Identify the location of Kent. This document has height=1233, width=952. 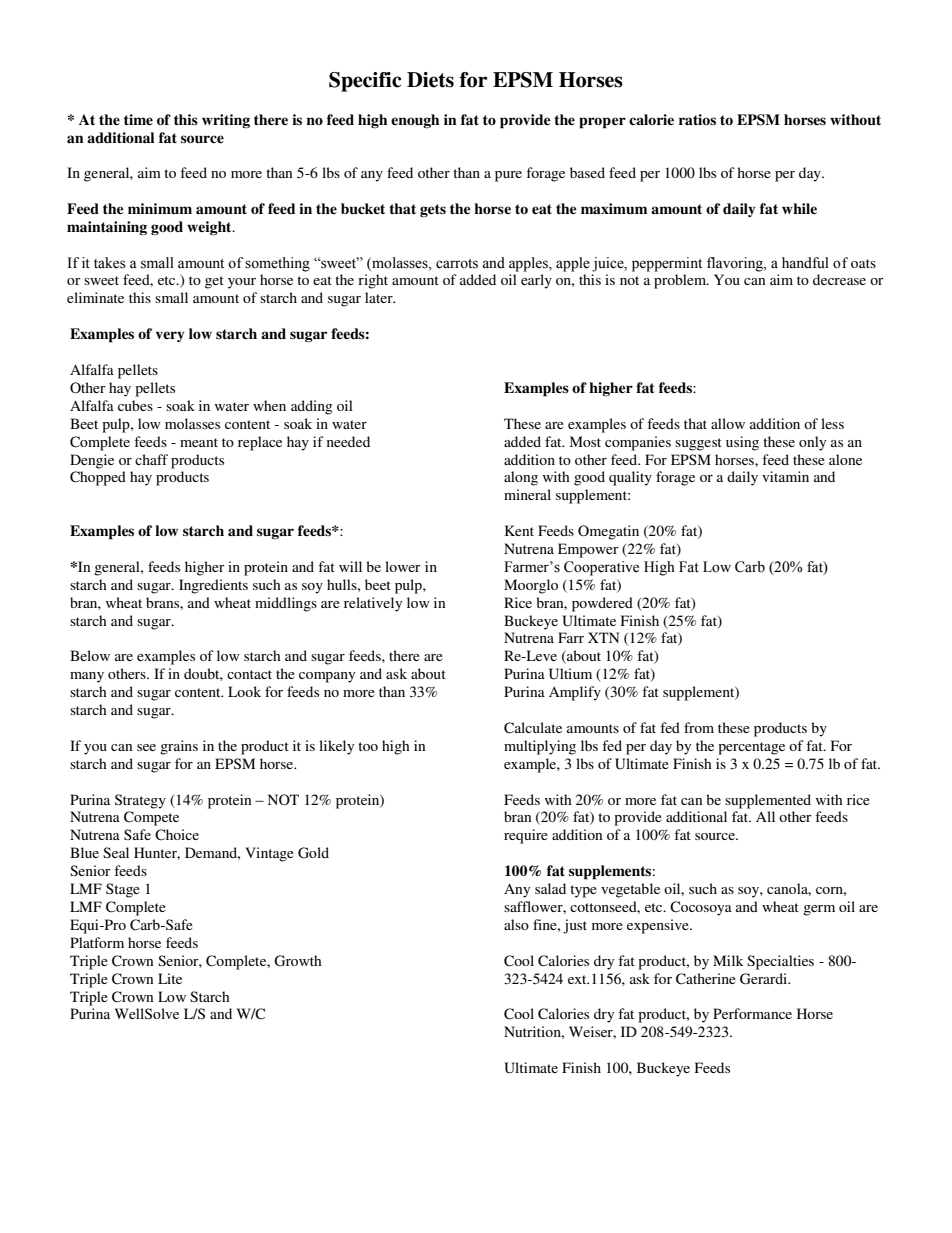
(519, 530).
